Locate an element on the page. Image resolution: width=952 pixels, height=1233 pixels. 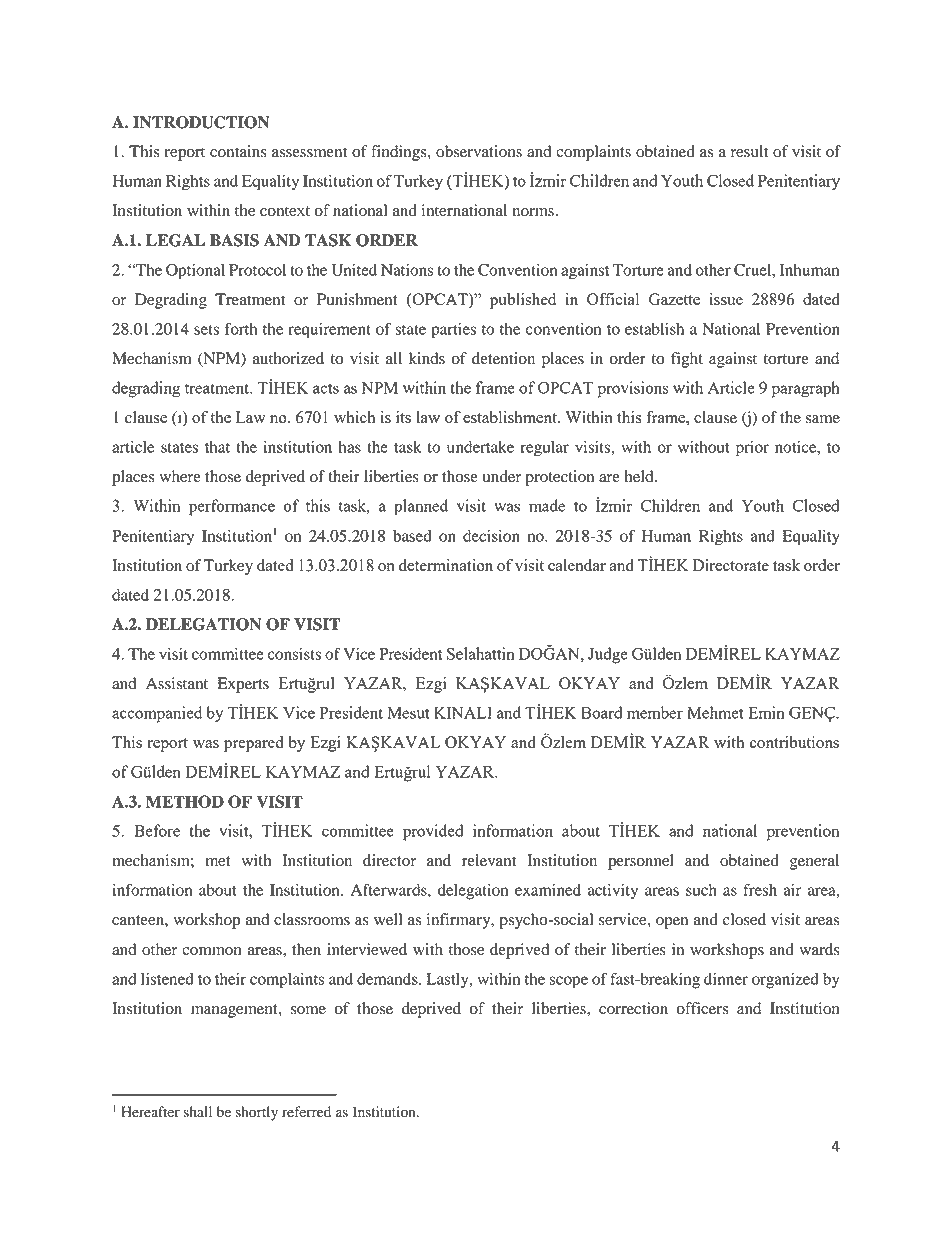
common is located at coordinates (212, 951).
